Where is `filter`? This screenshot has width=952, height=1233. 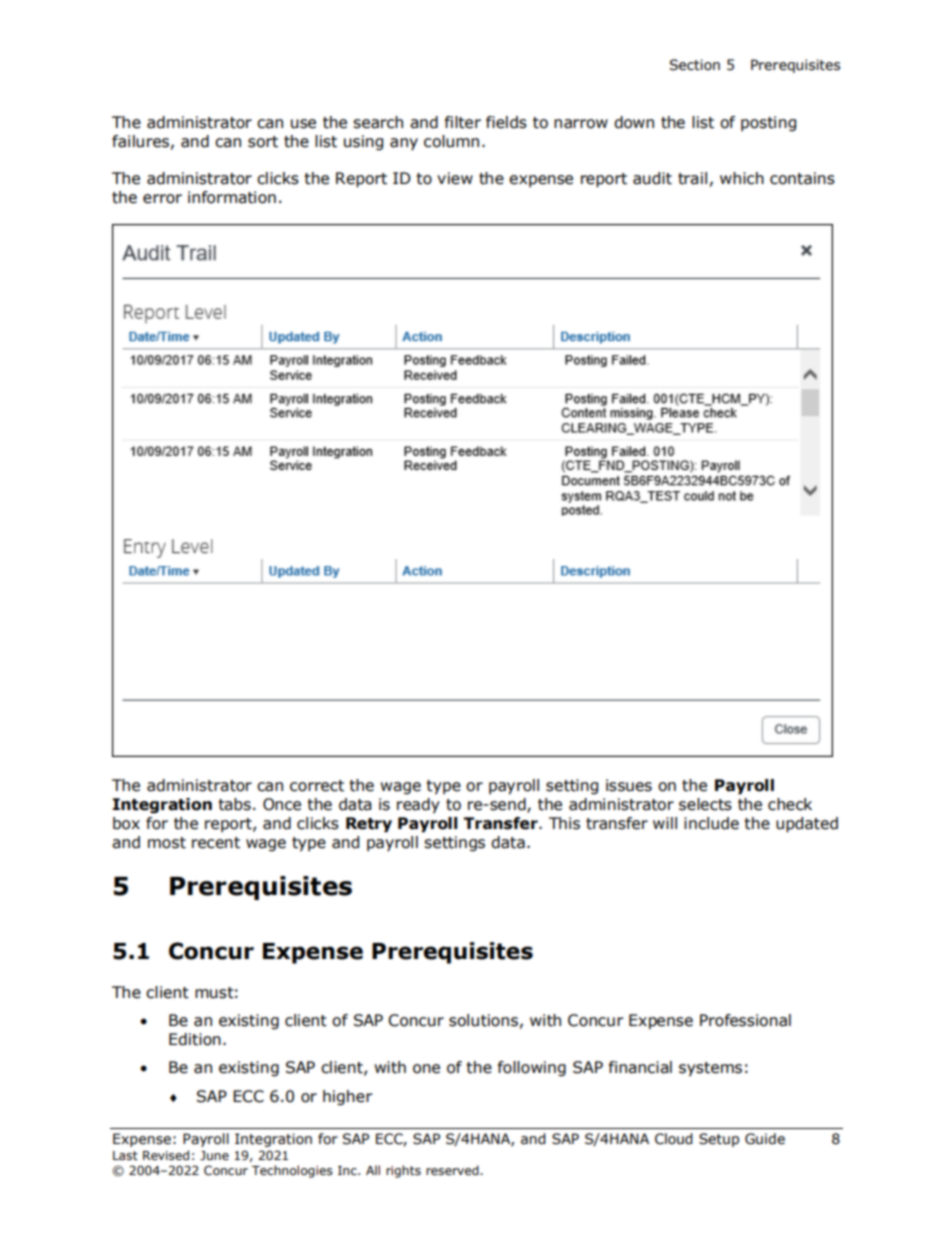 filter is located at coordinates (463, 122).
